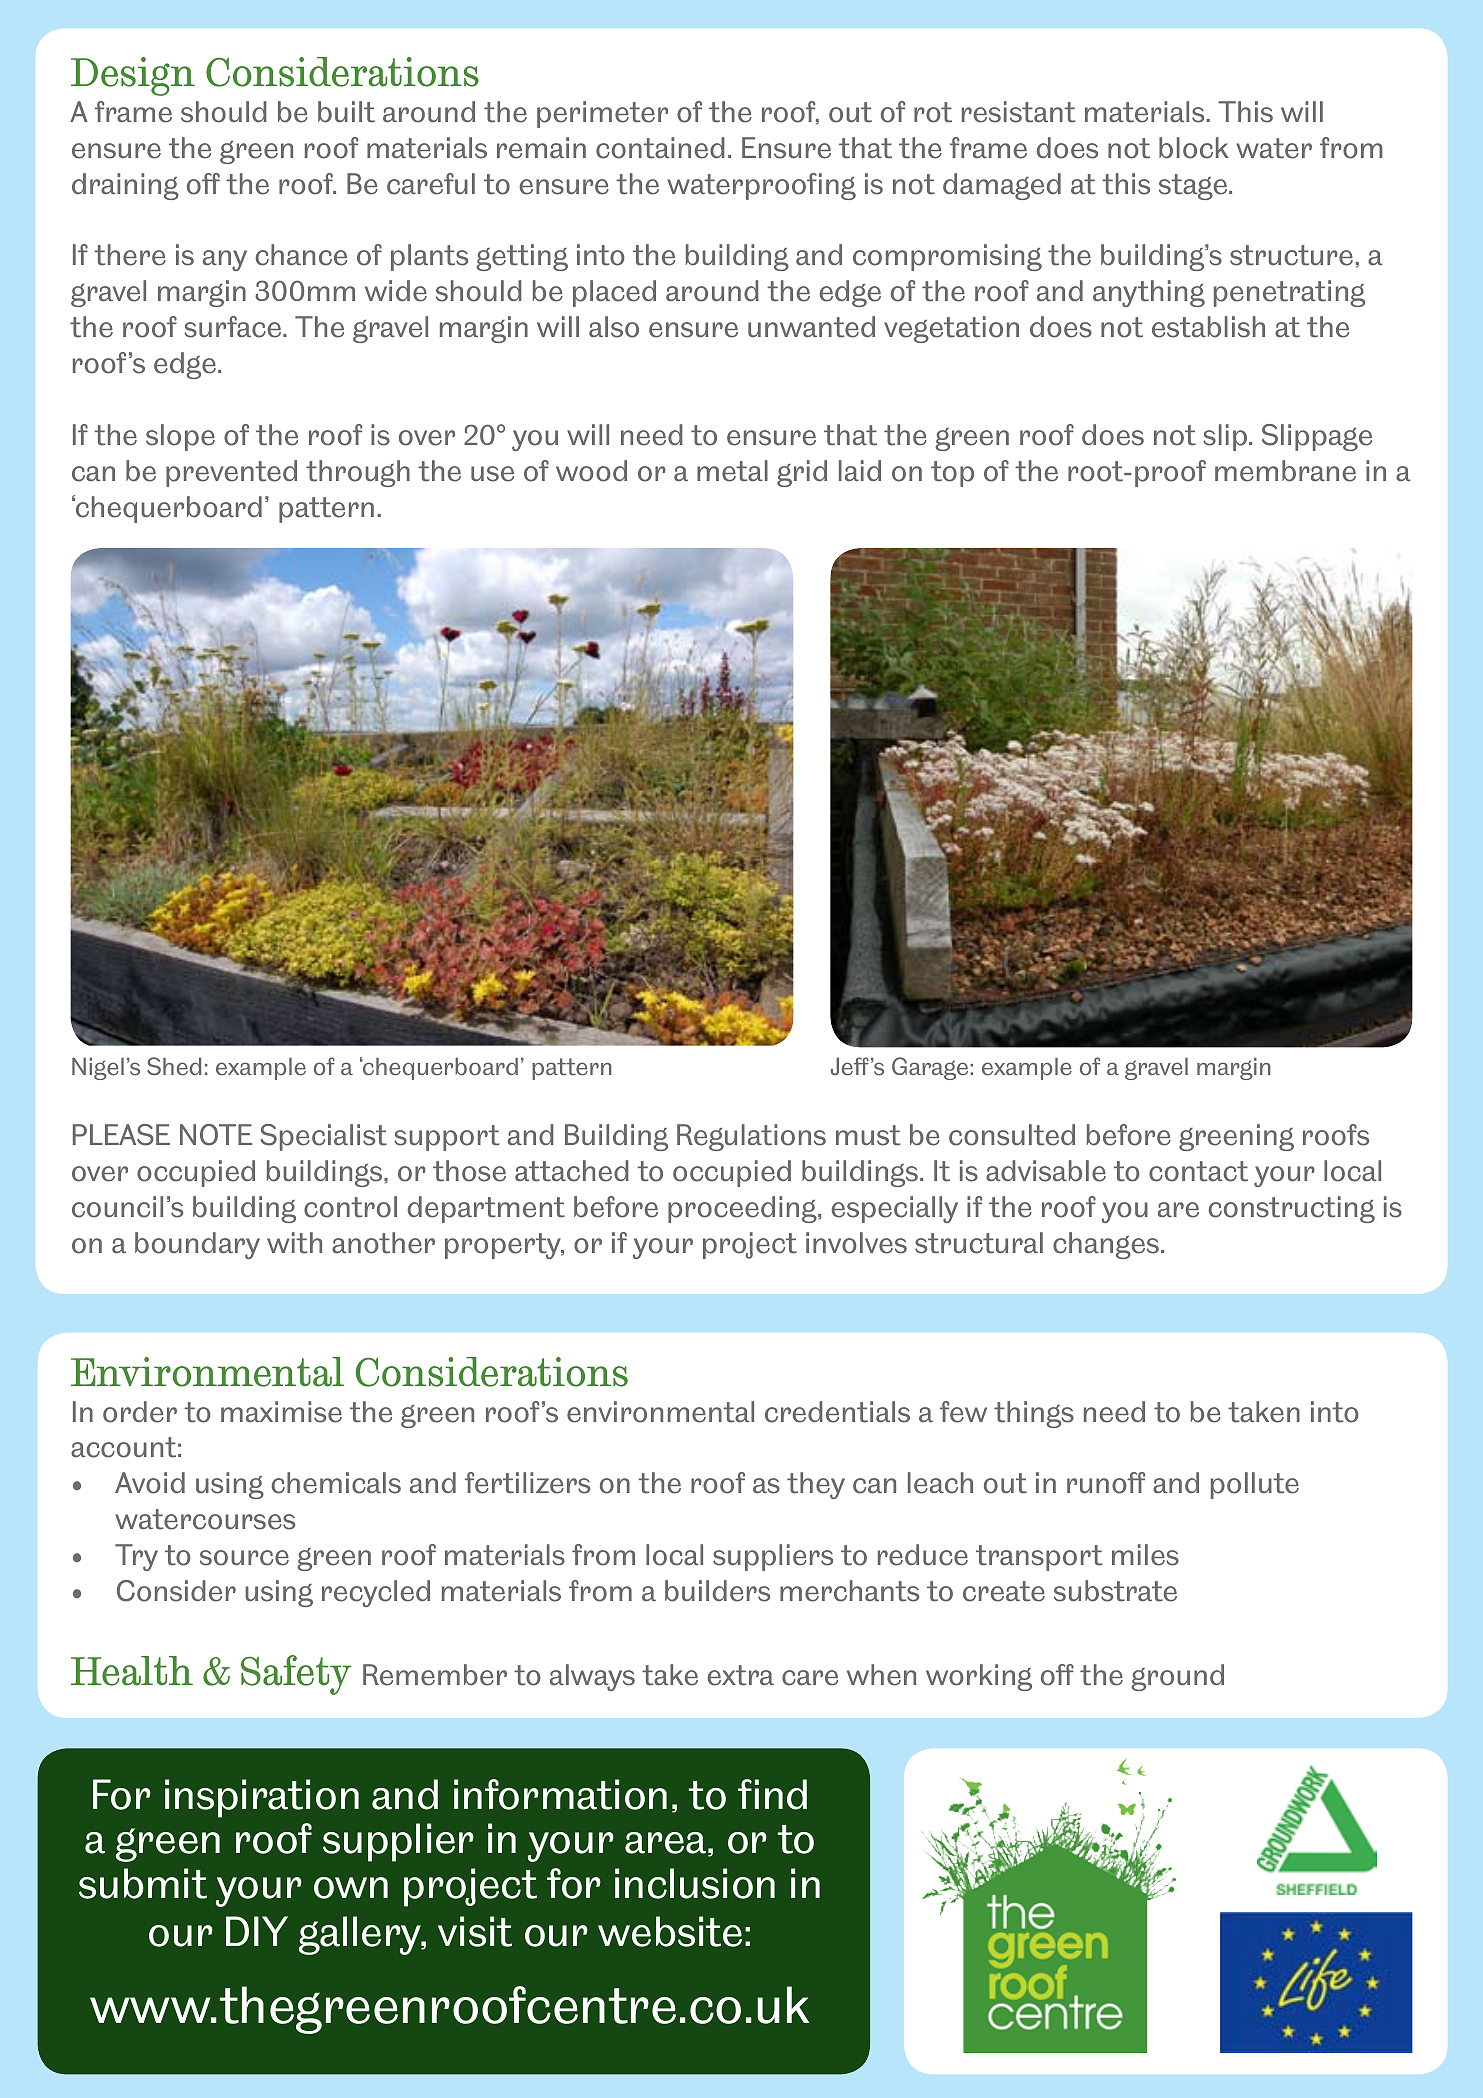 The height and width of the image is (2098, 1483). What do you see at coordinates (743, 1209) in the image?
I see `proceeding` at bounding box center [743, 1209].
